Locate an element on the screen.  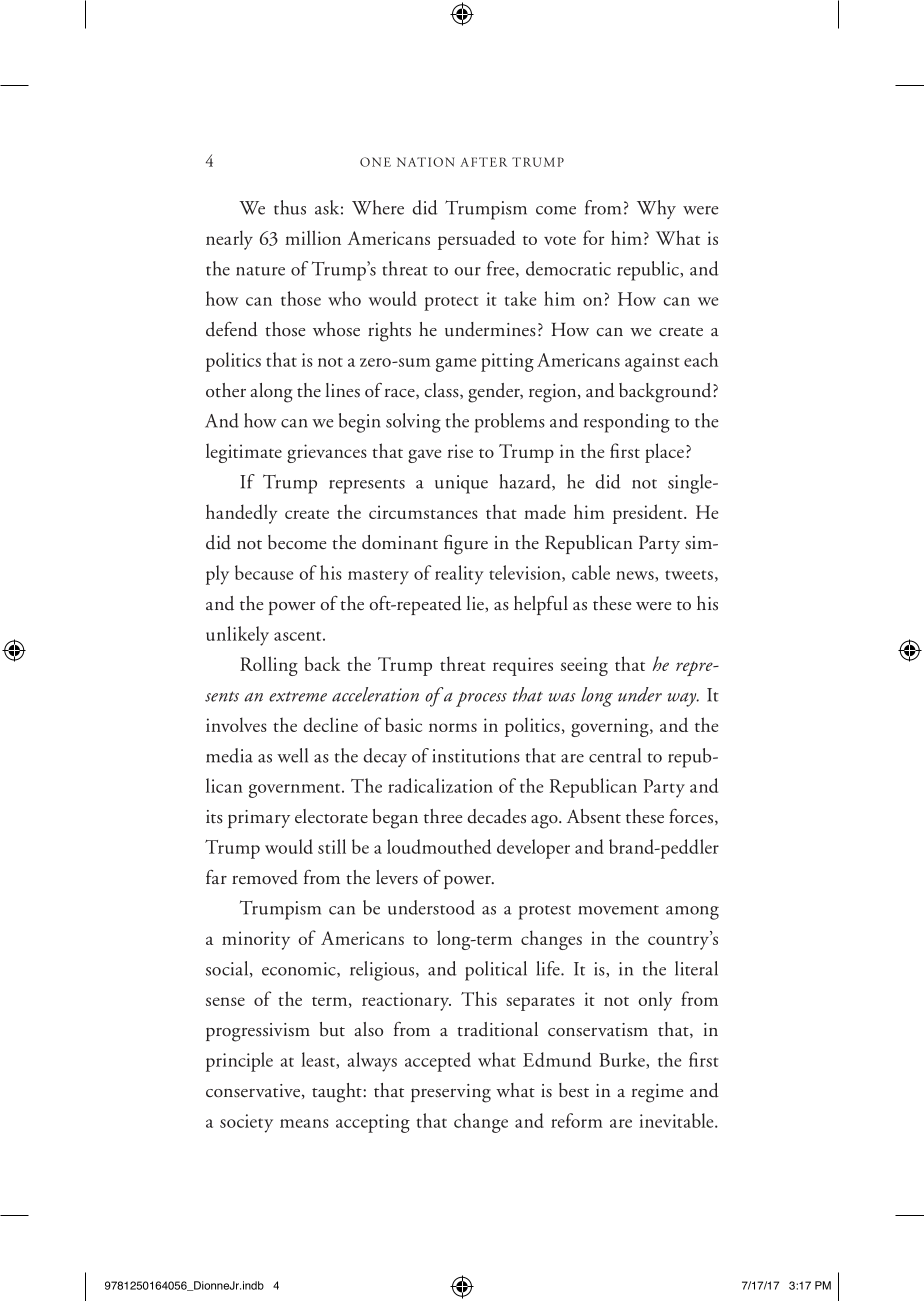
preserving is located at coordinates (451, 1093).
